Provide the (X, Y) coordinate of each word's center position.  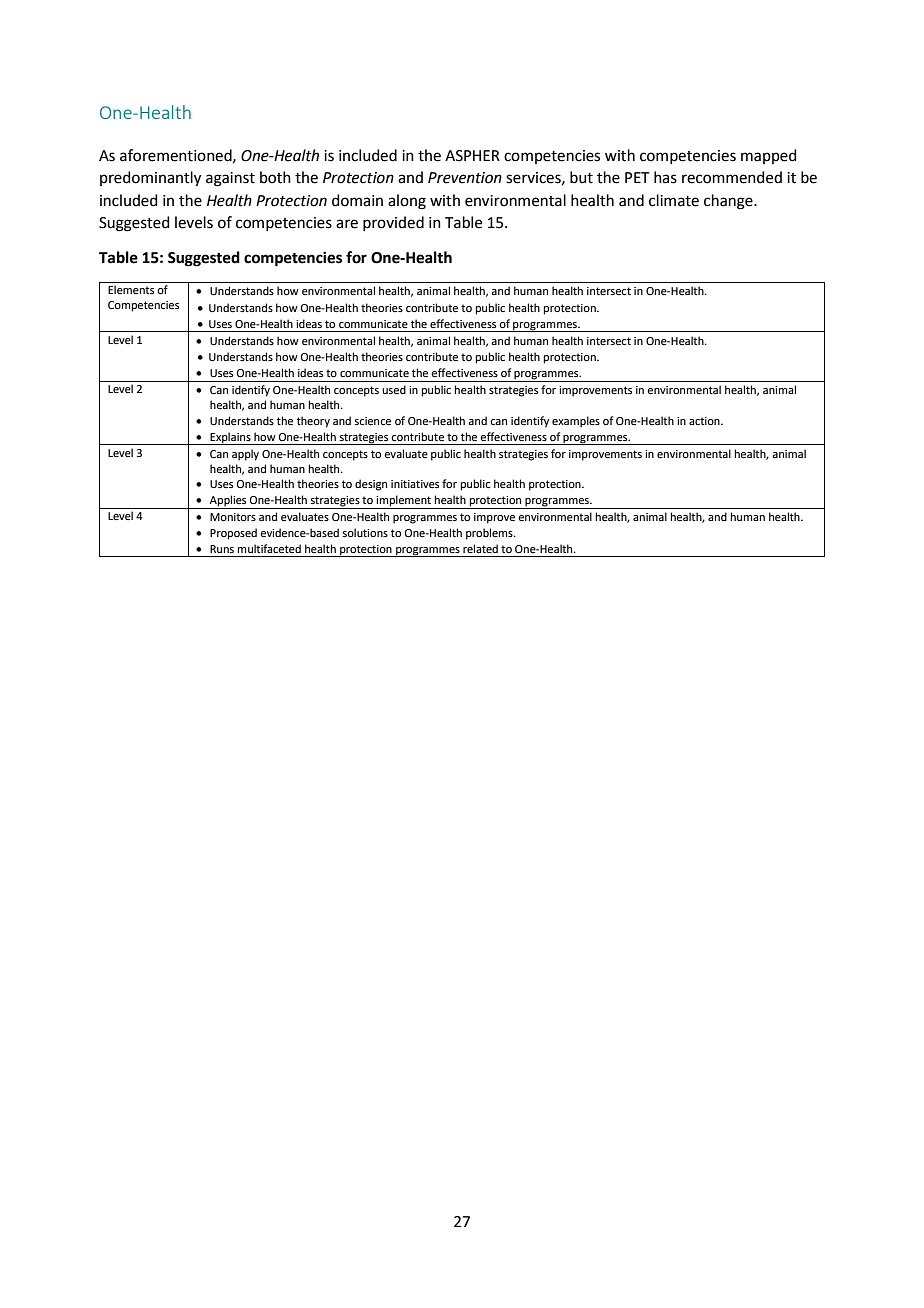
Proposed (233, 534)
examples (576, 422)
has (665, 177)
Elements (131, 289)
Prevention (465, 178)
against (230, 179)
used (394, 389)
